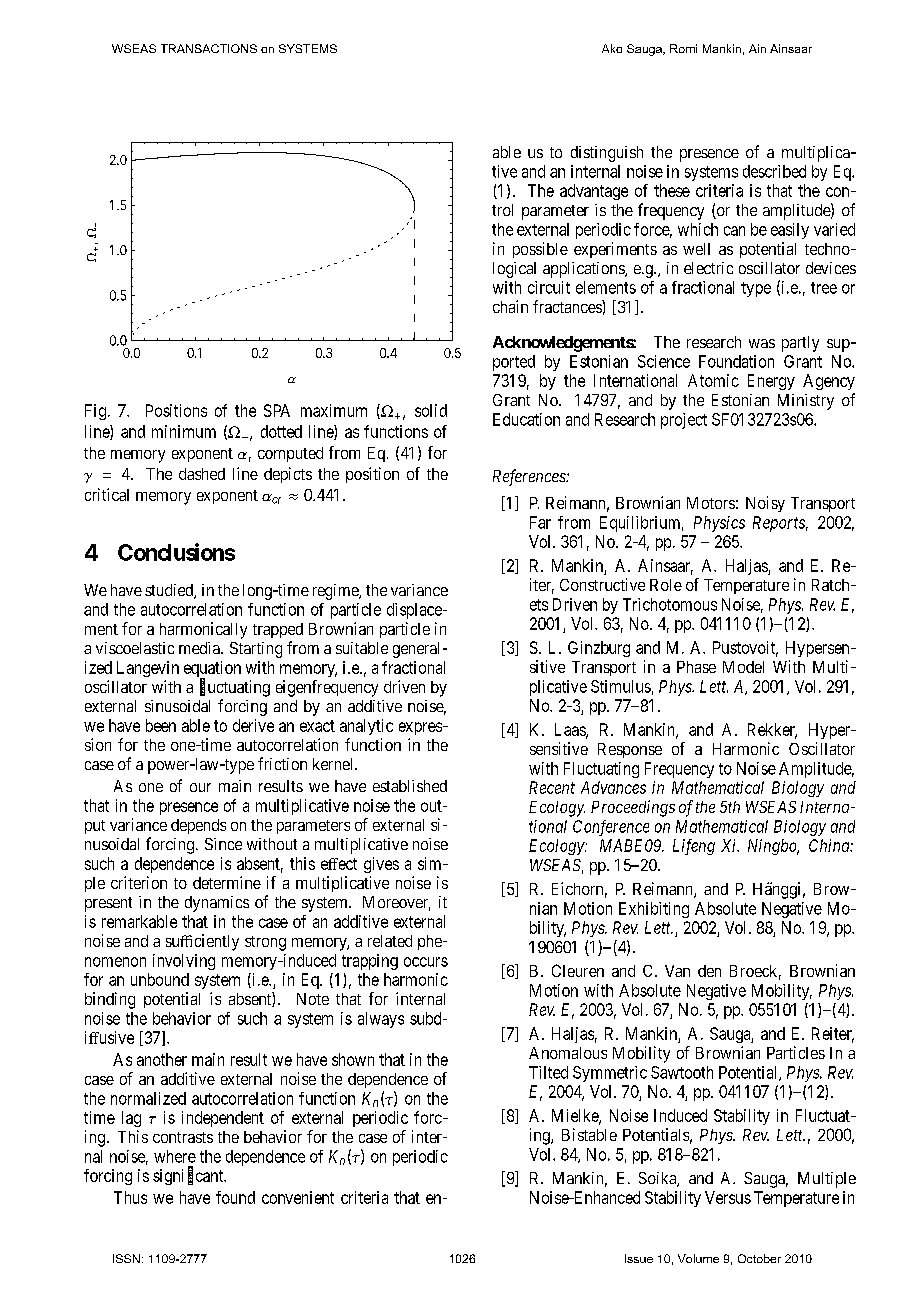 The width and height of the page is (924, 1308). What do you see at coordinates (683, 48) in the page?
I see `Romi` at bounding box center [683, 48].
